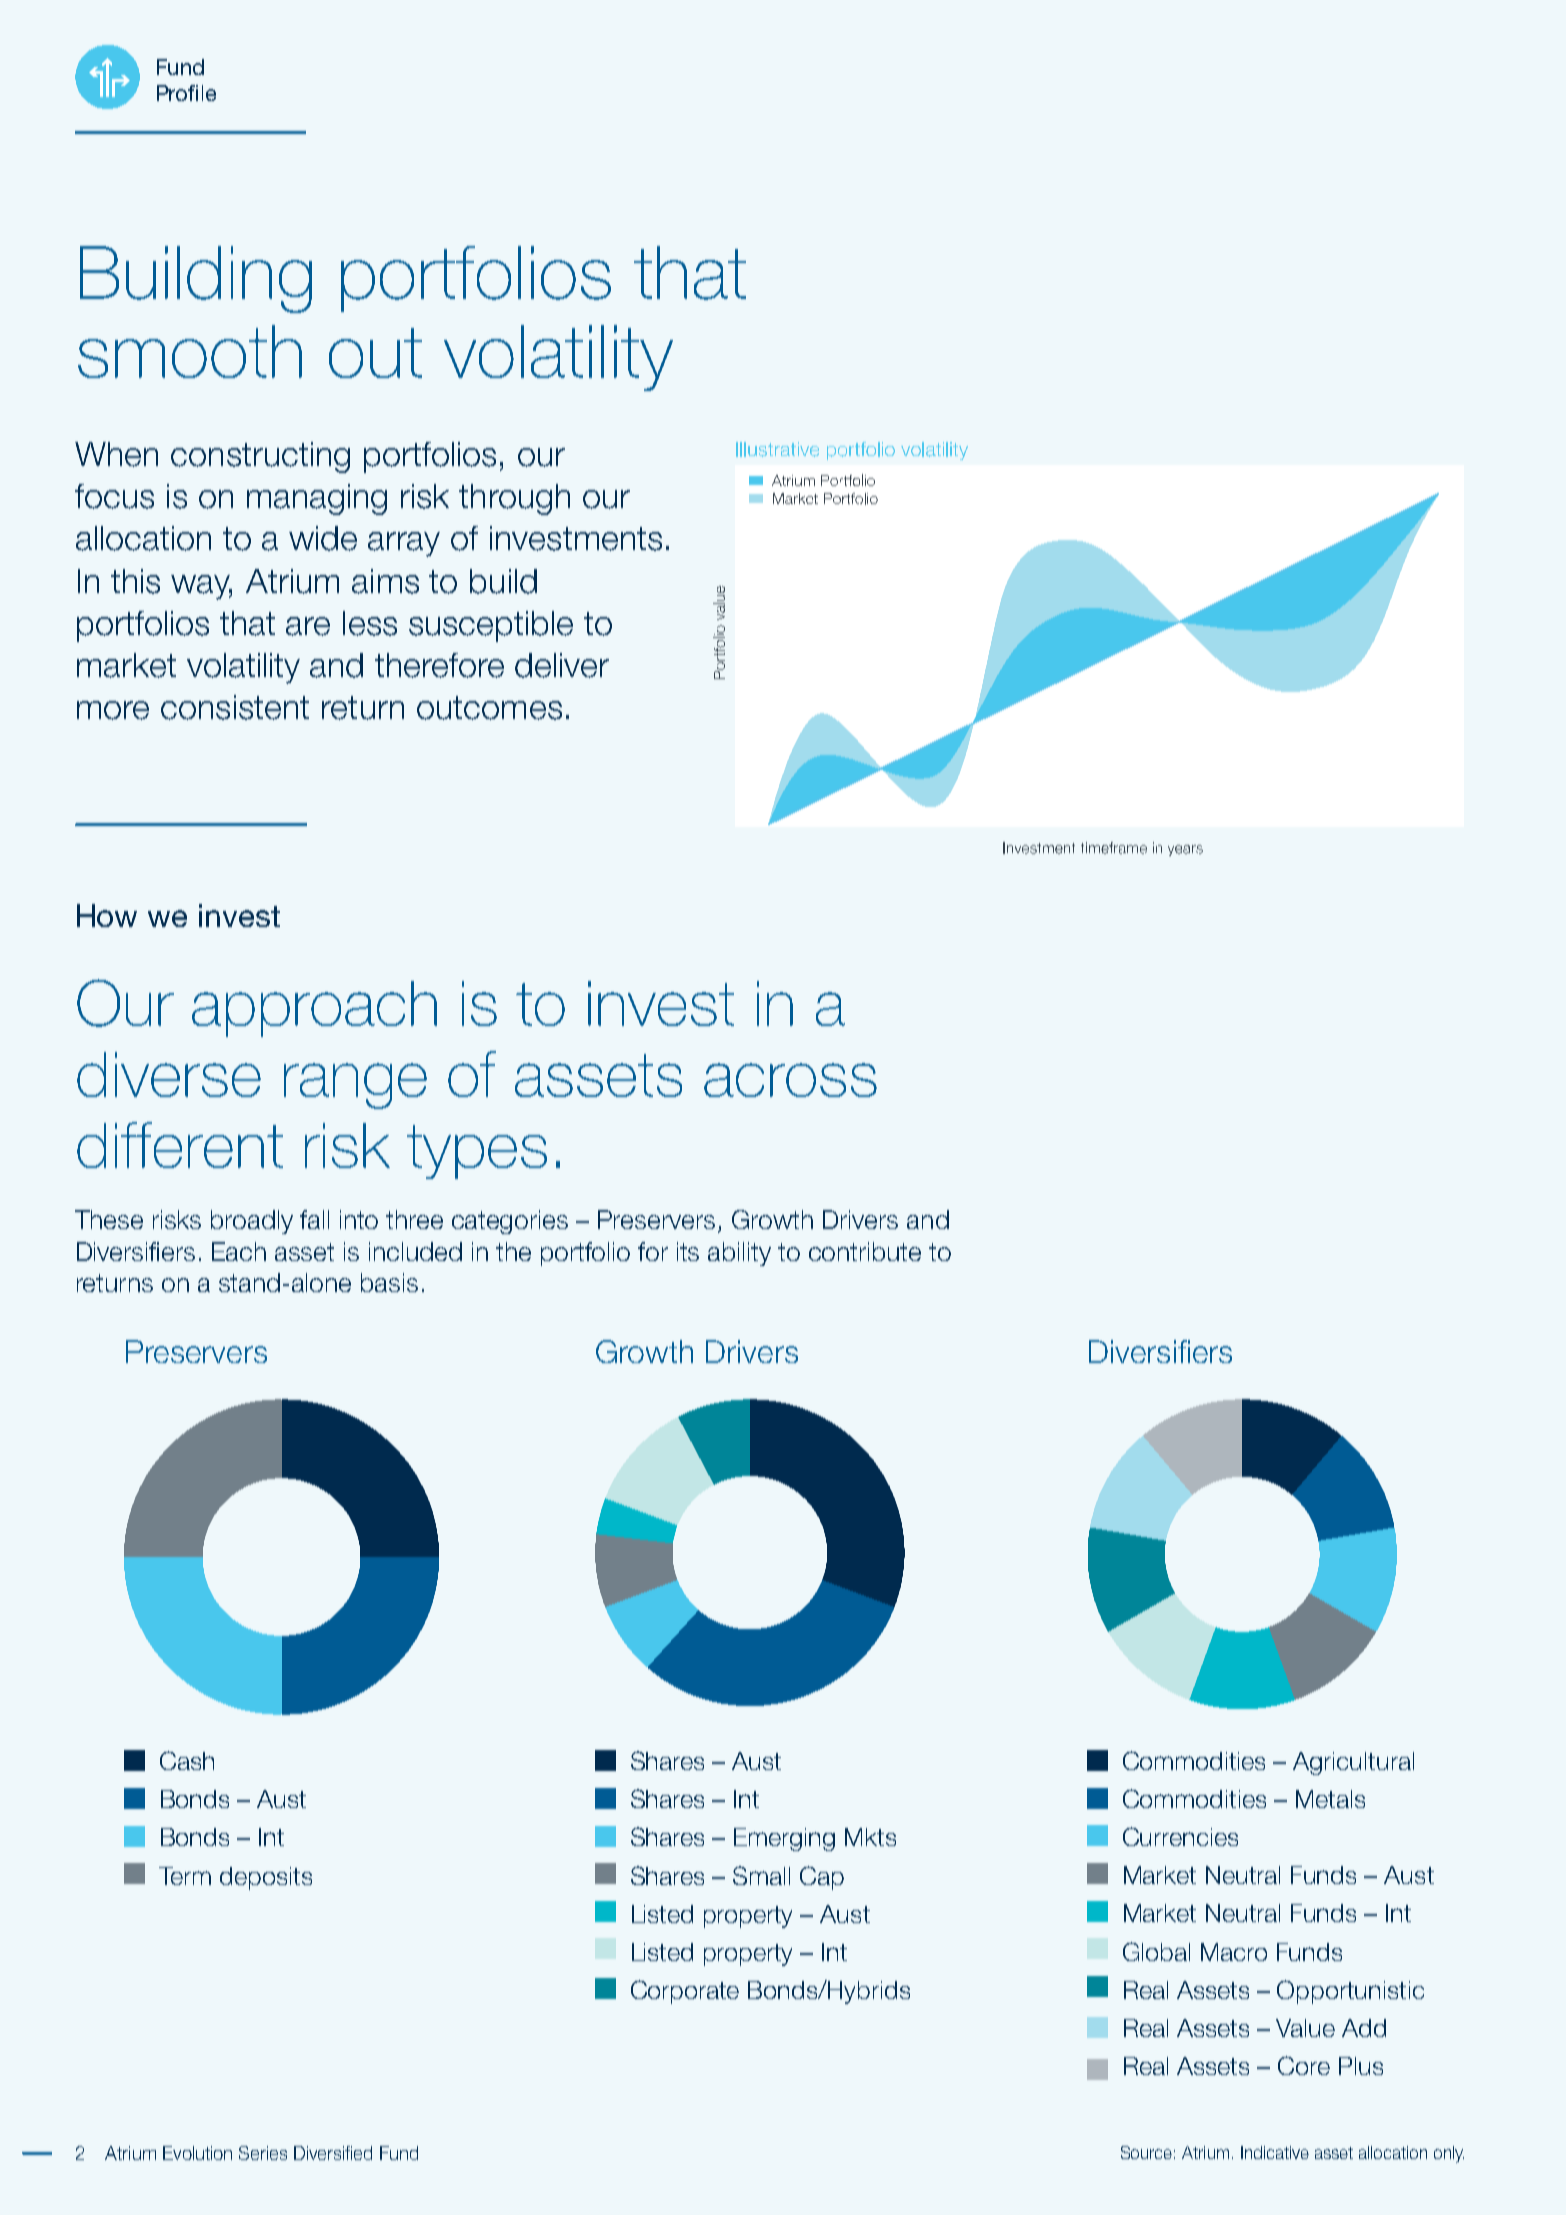 The image size is (1566, 2215). Describe the element at coordinates (514, 499) in the screenshot. I see `through` at that location.
